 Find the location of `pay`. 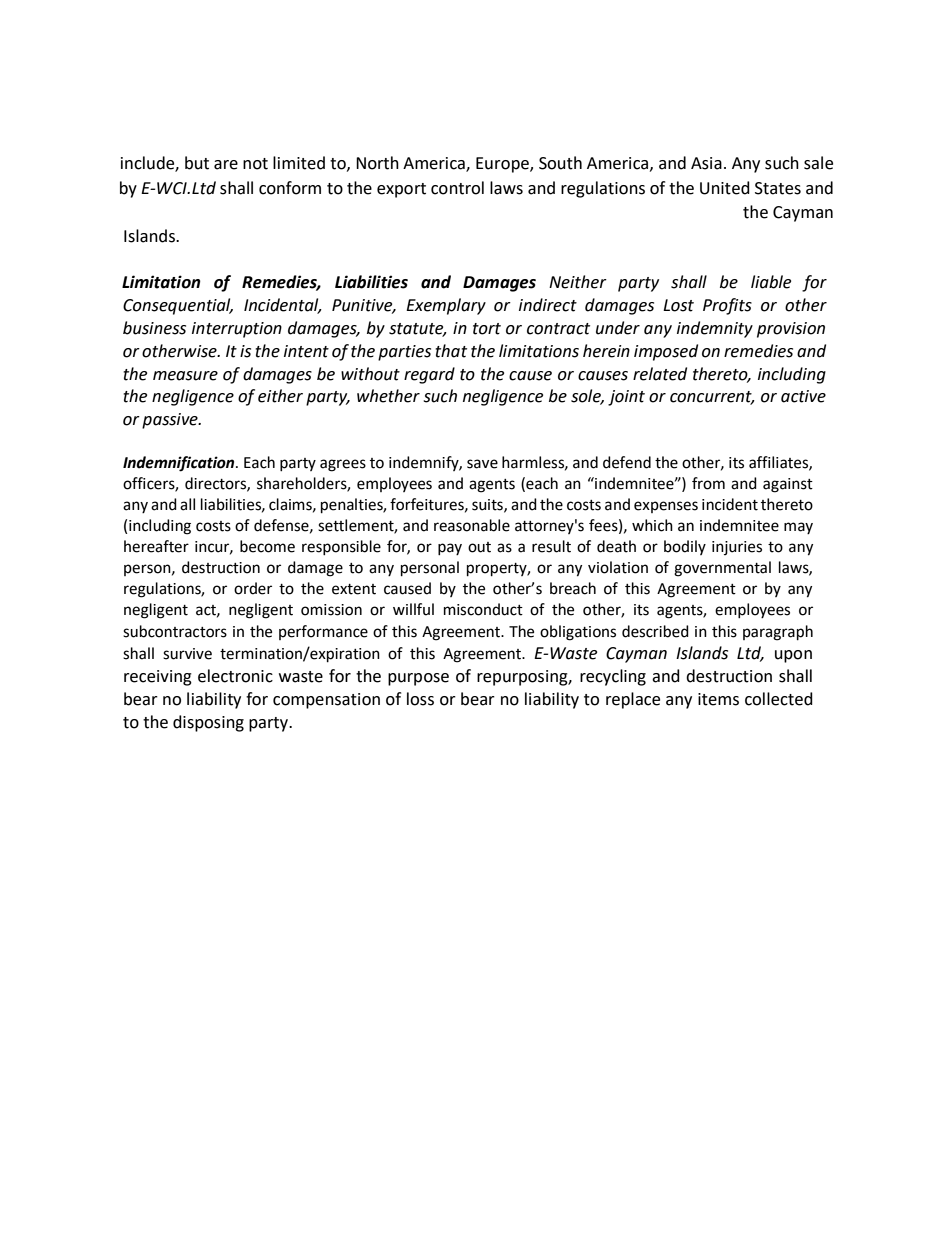

pay is located at coordinates (450, 549).
